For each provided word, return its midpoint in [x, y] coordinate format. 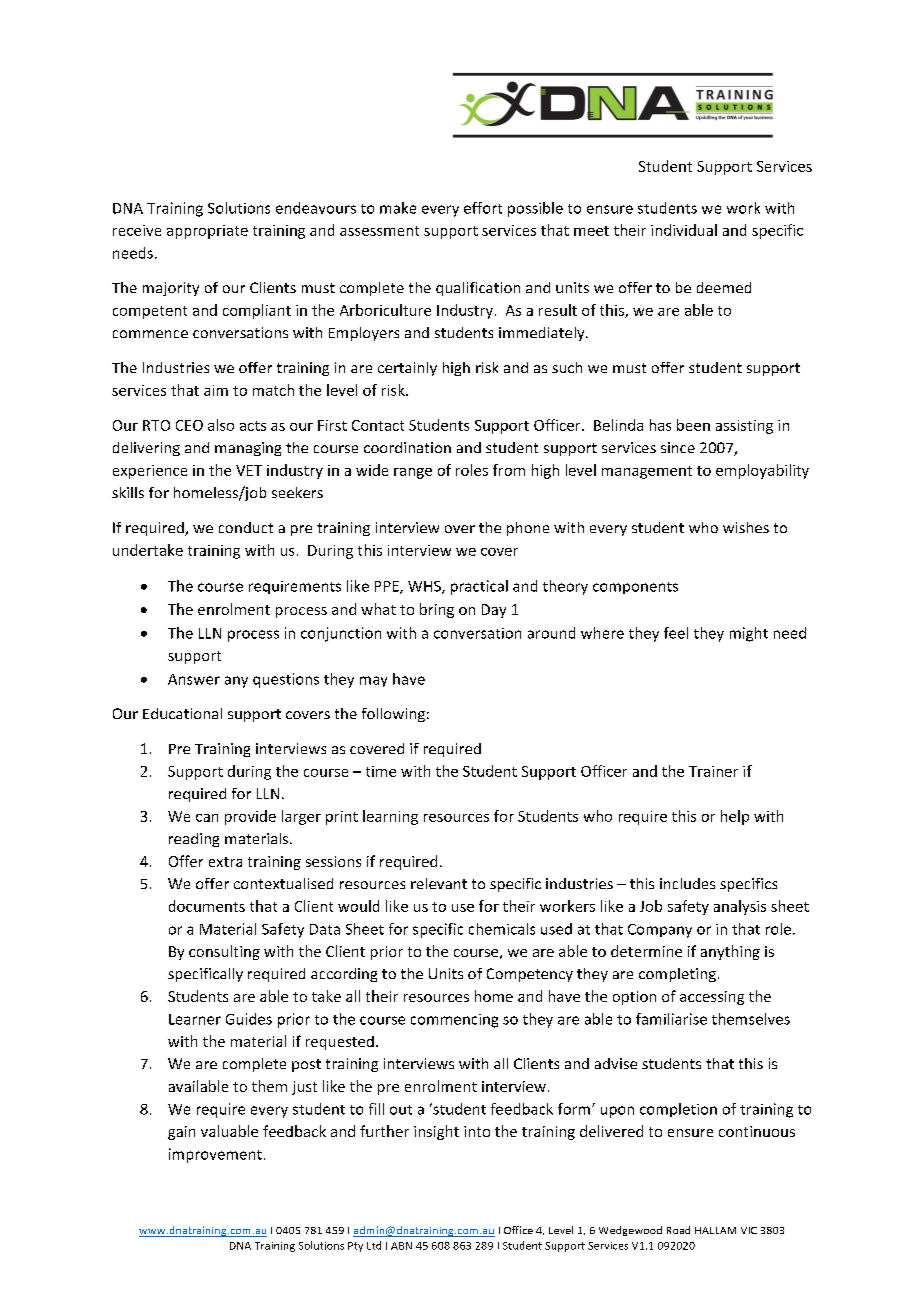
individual [684, 230]
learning [390, 817]
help [735, 817]
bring [437, 610]
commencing [454, 1021]
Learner [195, 1019]
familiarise [671, 1019]
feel [676, 633]
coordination [407, 447]
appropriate [207, 232]
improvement [215, 1155]
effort [483, 208]
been [693, 425]
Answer [194, 679]
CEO [189, 425]
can [207, 818]
